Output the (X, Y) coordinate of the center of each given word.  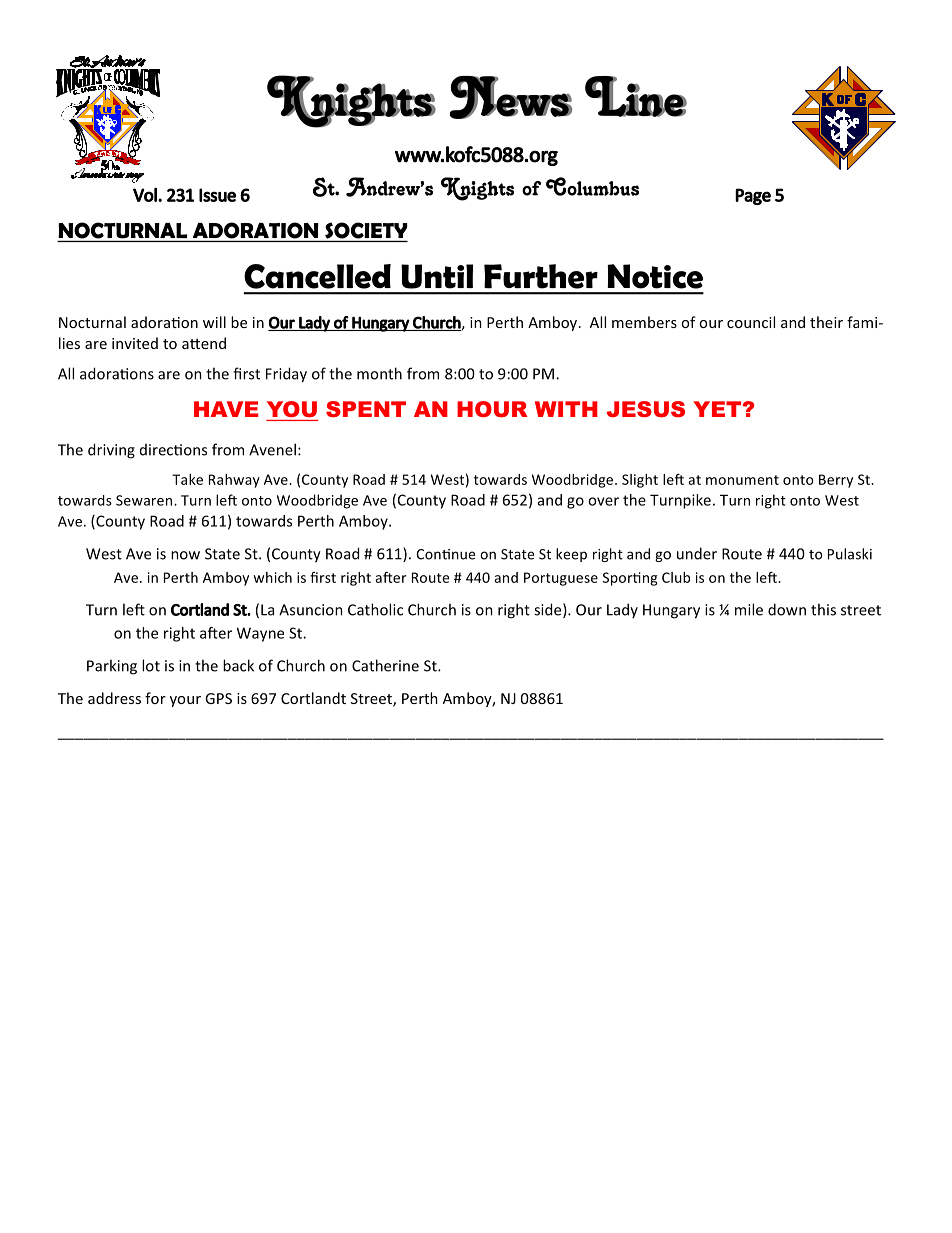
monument (742, 480)
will (214, 322)
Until (437, 276)
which (272, 577)
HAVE (226, 409)
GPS (218, 698)
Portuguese (561, 579)
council (751, 322)
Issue (217, 195)
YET (718, 409)
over (603, 501)
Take (187, 479)
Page (753, 196)
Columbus (592, 186)
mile (749, 609)
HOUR (492, 409)
